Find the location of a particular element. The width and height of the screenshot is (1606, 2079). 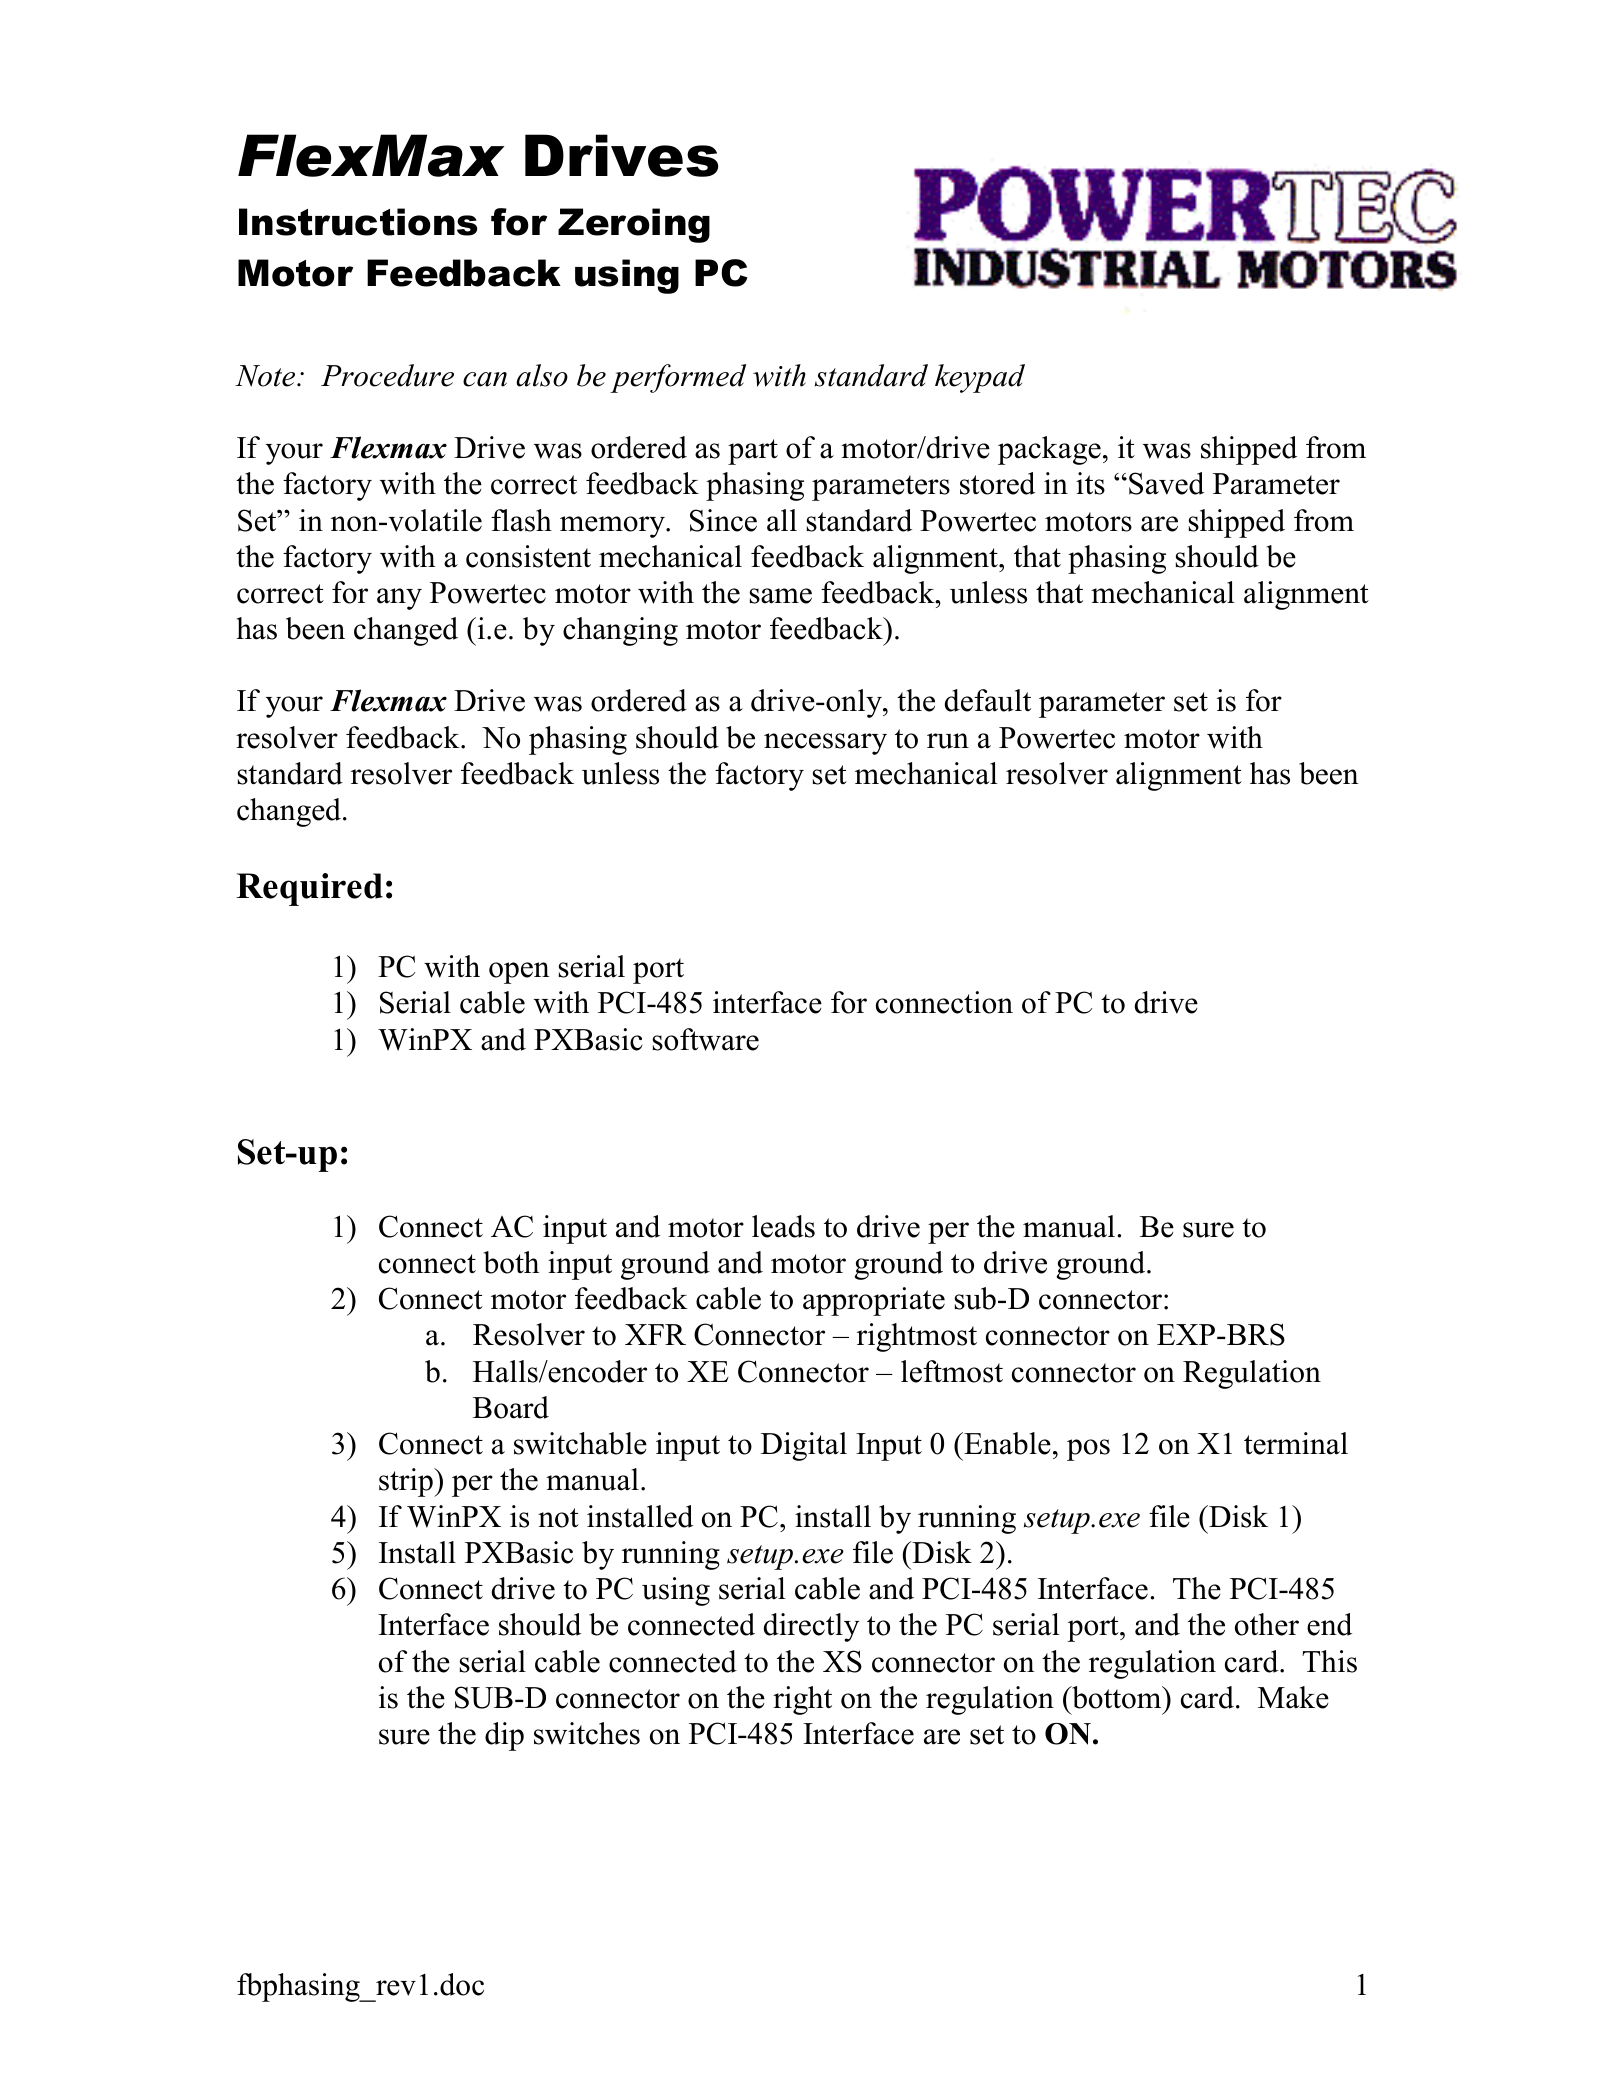

Zeroing is located at coordinates (634, 225).
